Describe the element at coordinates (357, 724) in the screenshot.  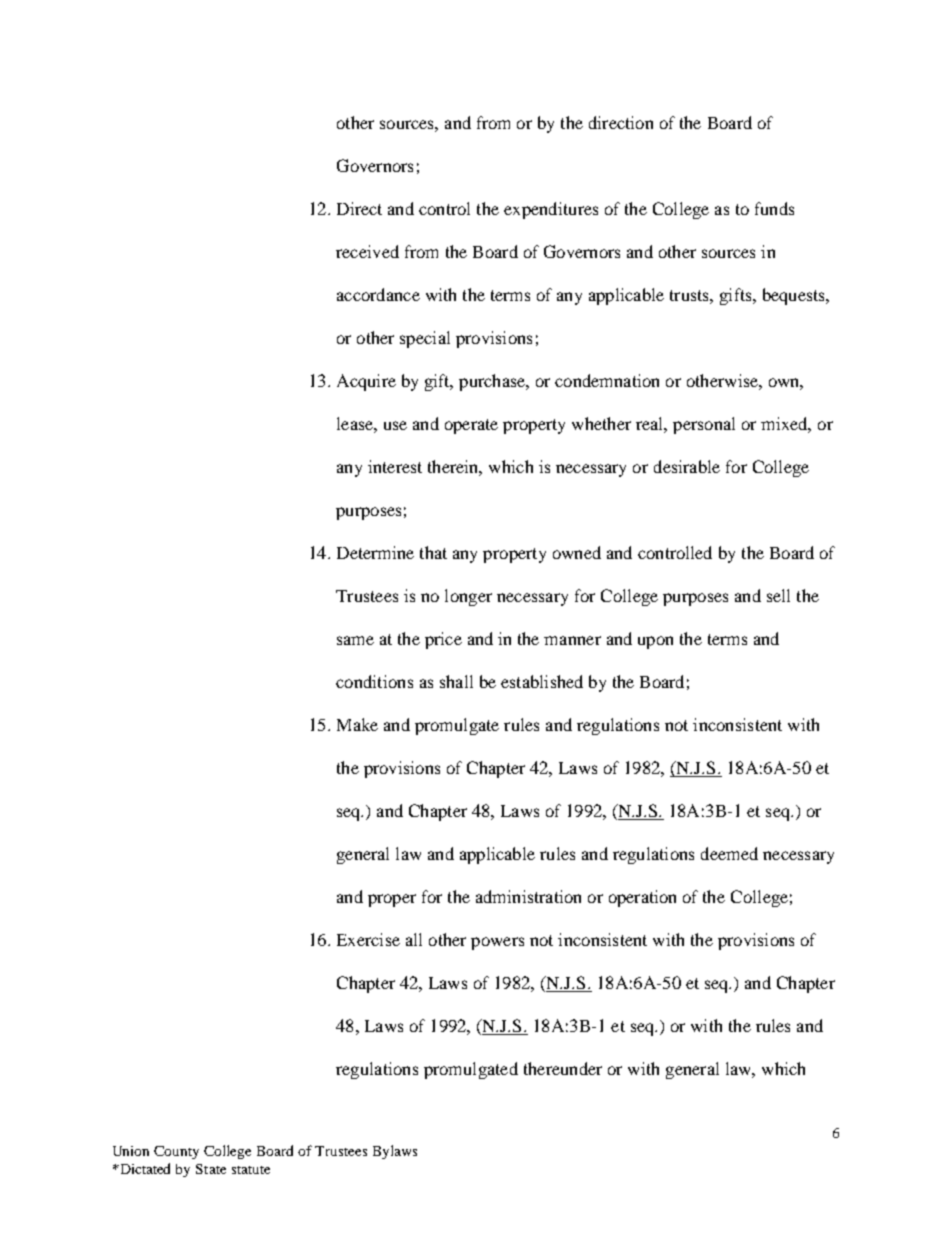
I see `Make` at that location.
